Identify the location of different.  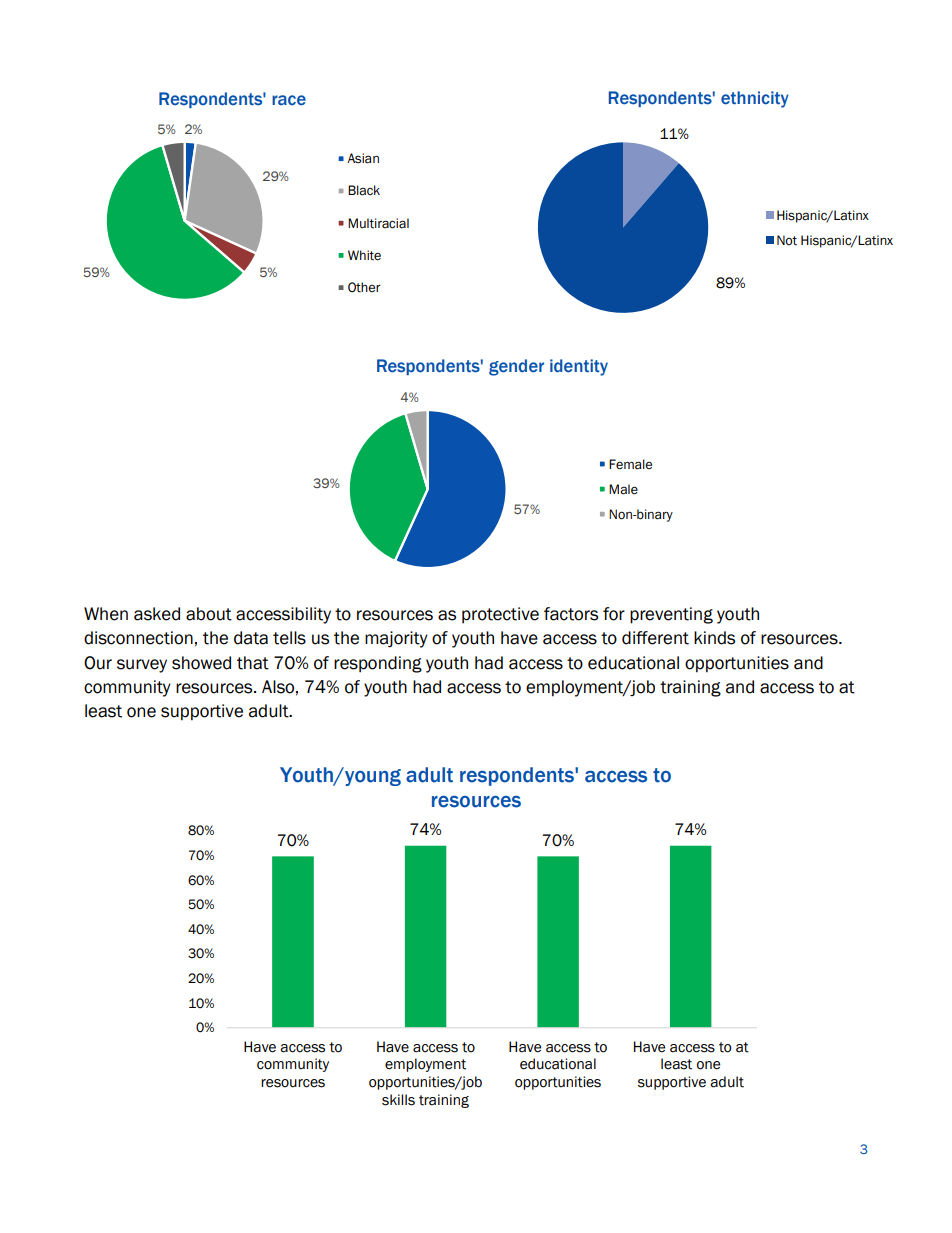
(655, 638).
